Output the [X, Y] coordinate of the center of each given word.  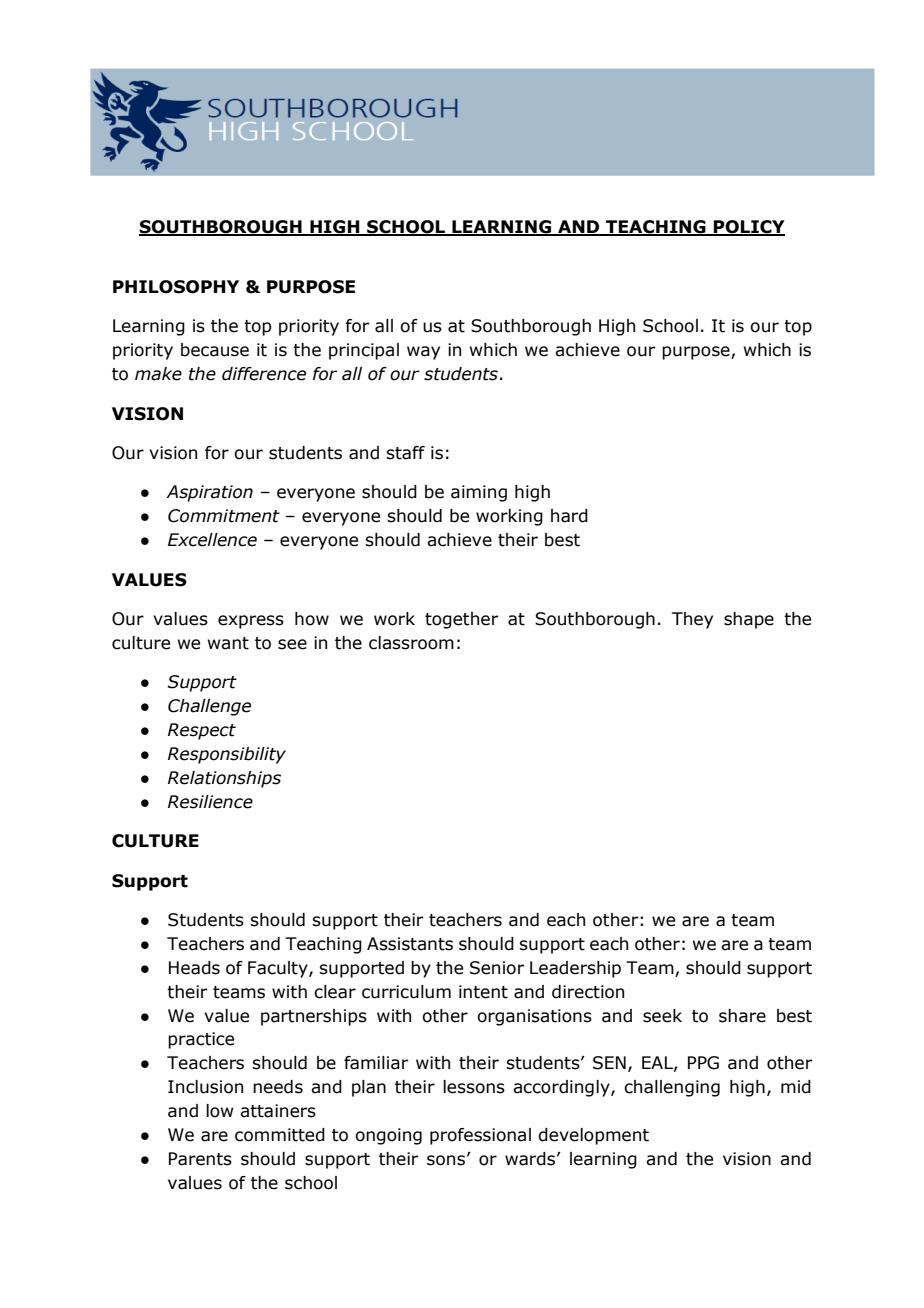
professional [480, 1136]
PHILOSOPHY [176, 287]
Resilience [210, 802]
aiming [479, 493]
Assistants [410, 944]
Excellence [212, 540]
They [692, 620]
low [220, 1111]
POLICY [748, 227]
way [423, 353]
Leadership [575, 969]
